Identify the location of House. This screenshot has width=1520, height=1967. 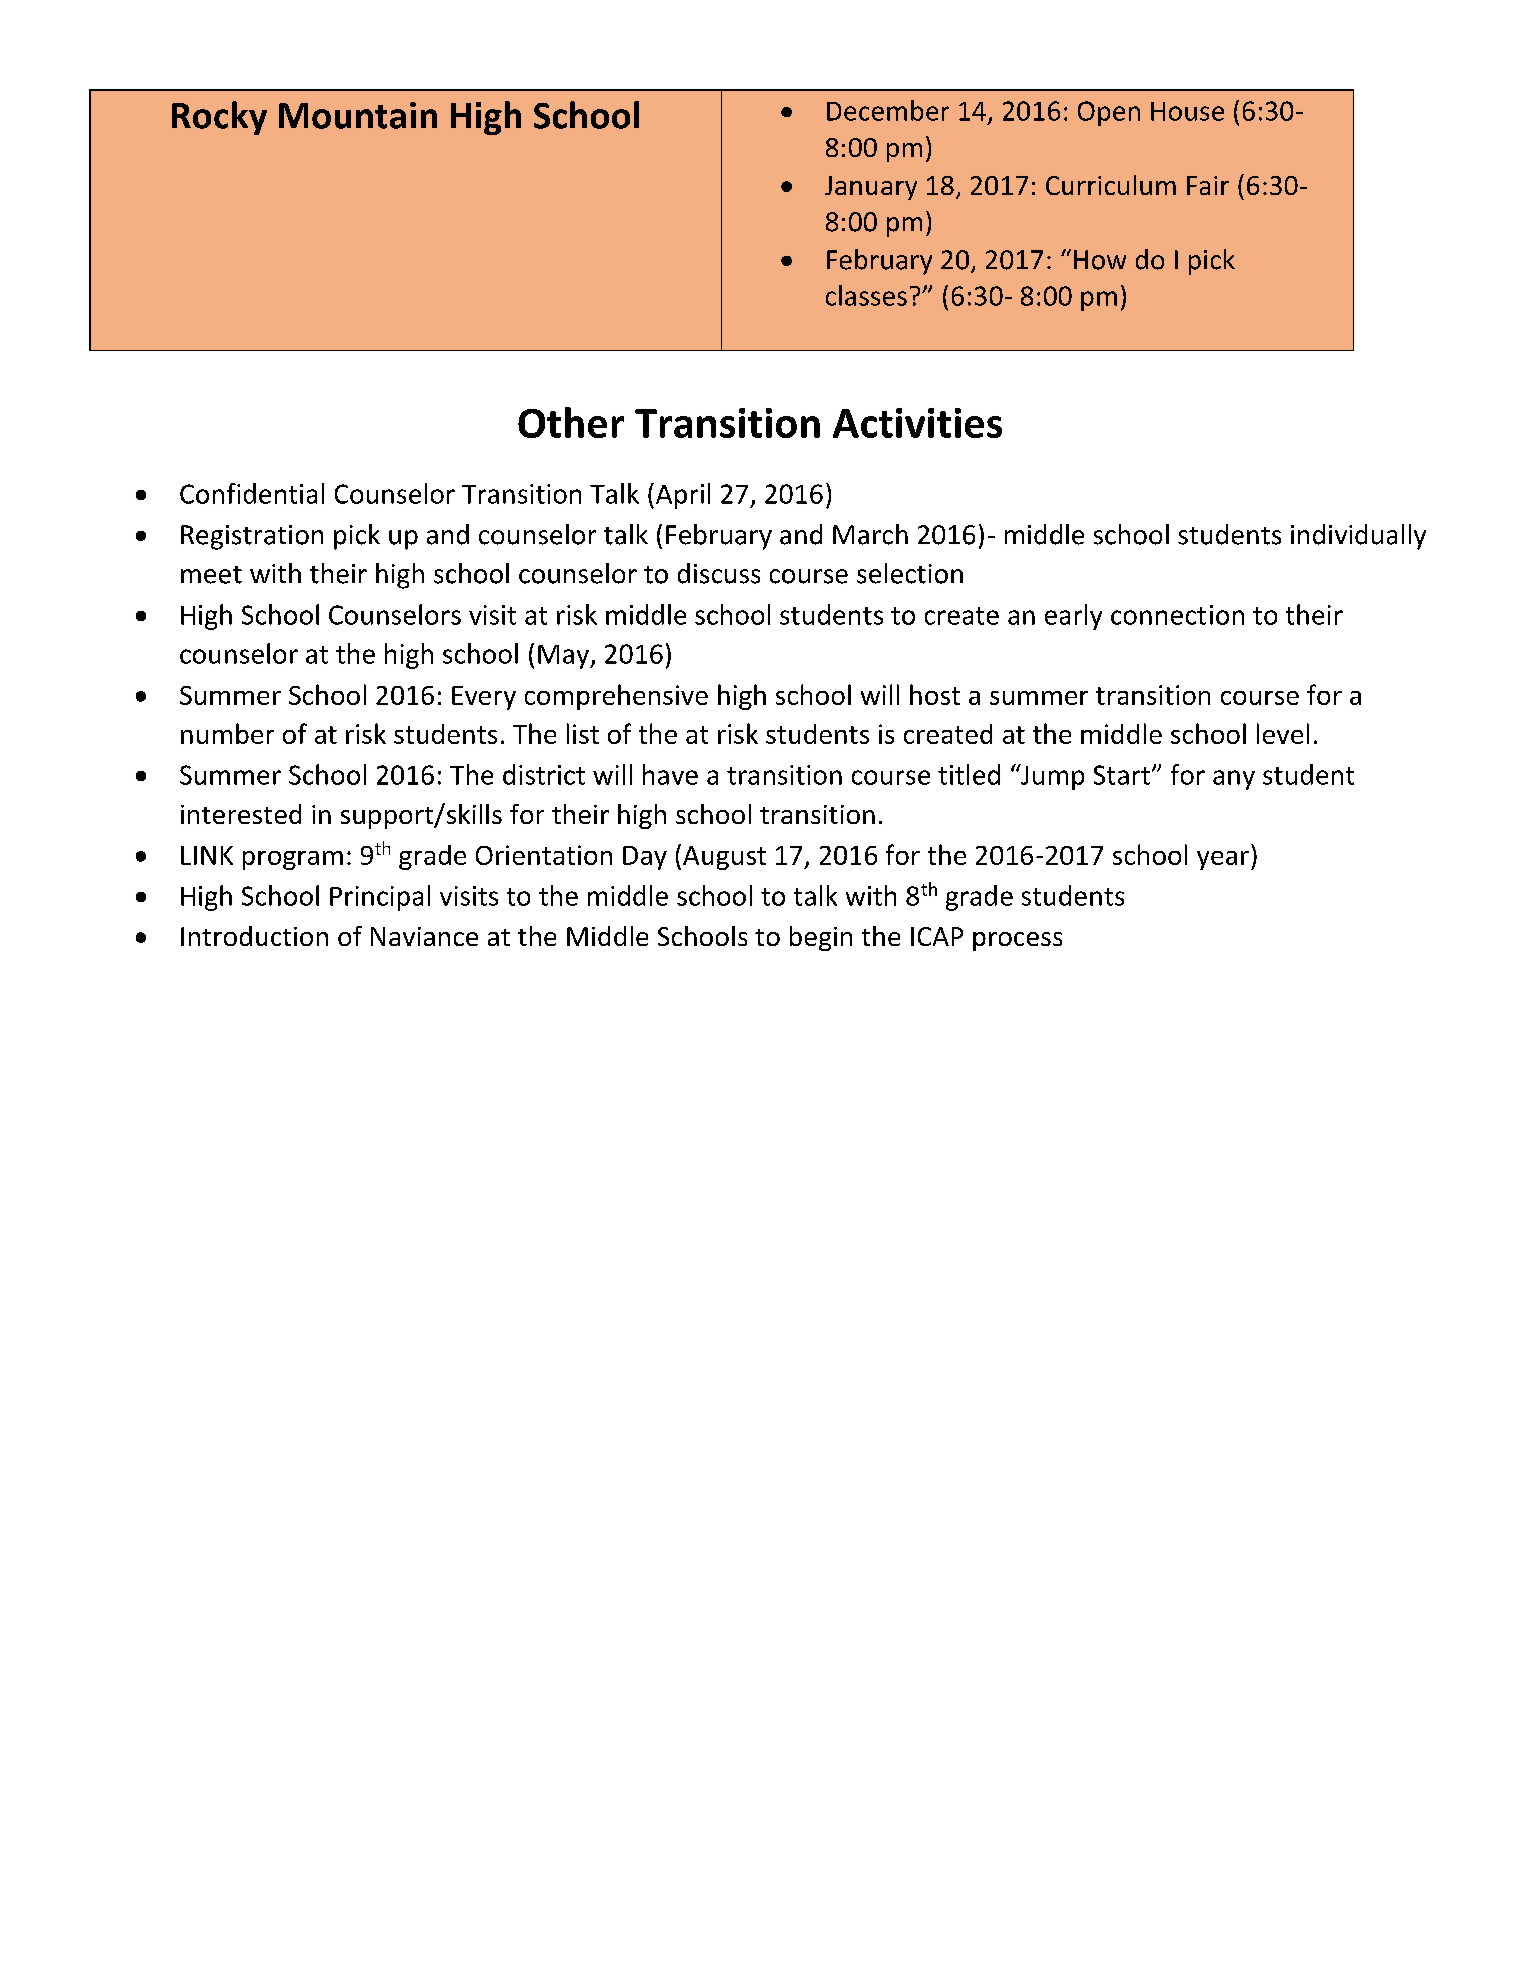
(1187, 111).
